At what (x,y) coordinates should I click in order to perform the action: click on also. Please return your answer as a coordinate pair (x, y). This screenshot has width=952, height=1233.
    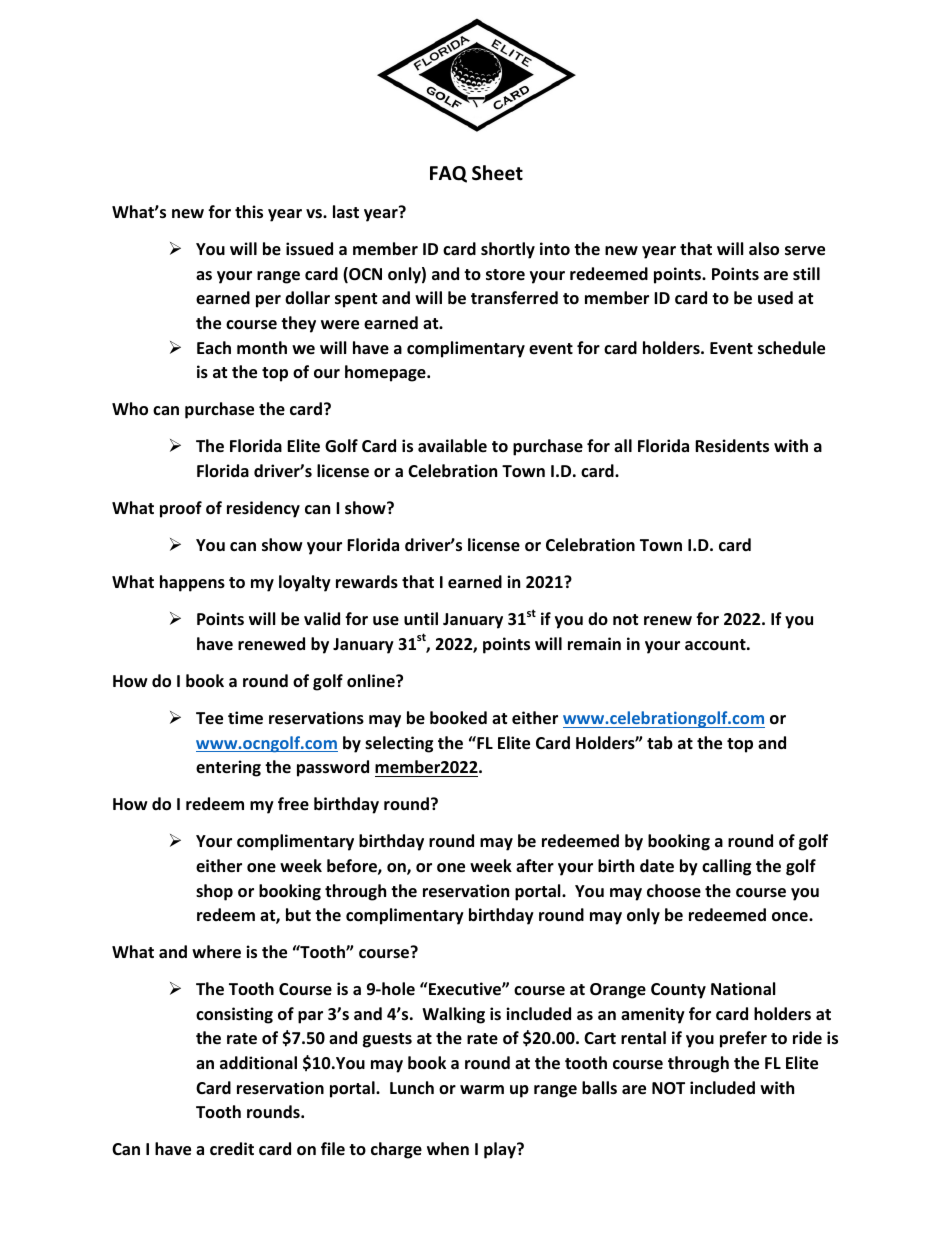
    Looking at the image, I should click on (764, 249).
